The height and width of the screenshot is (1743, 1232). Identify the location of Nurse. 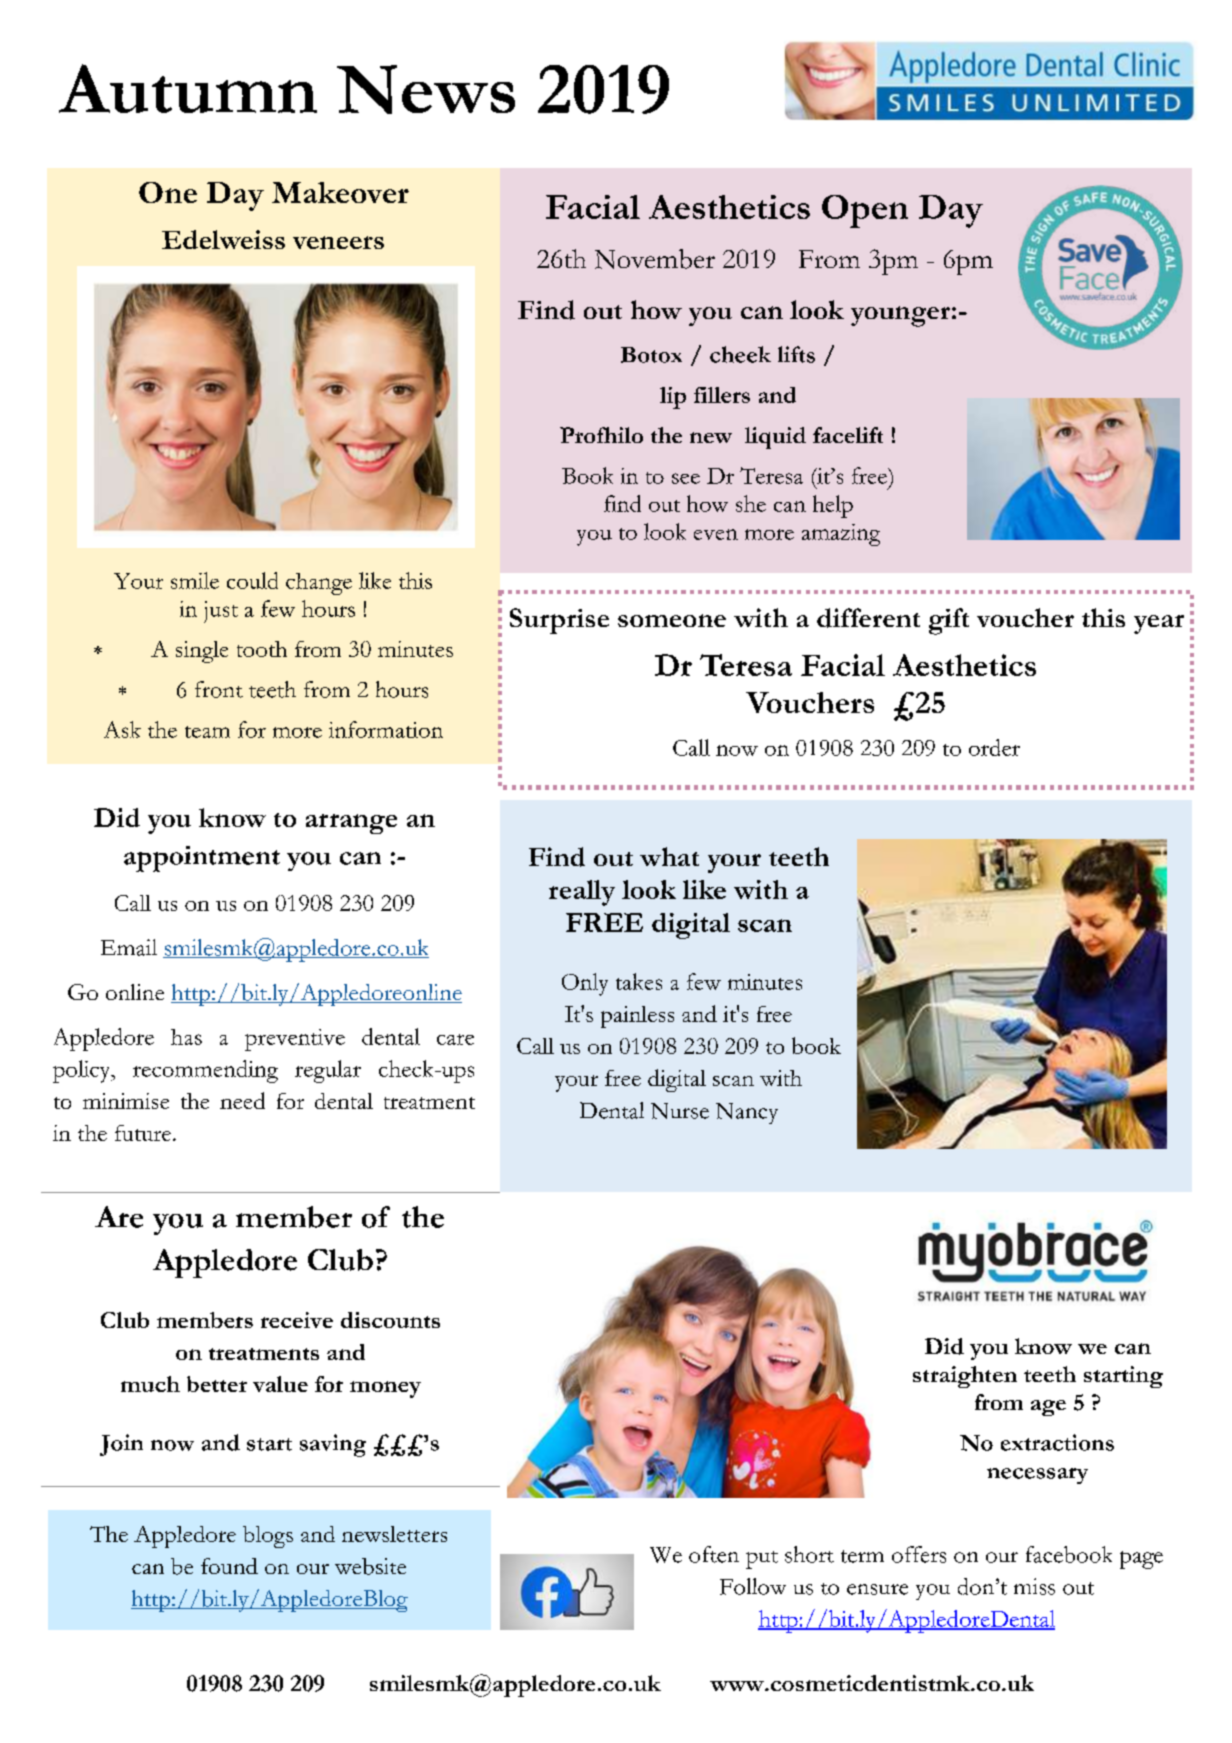
(680, 1111).
